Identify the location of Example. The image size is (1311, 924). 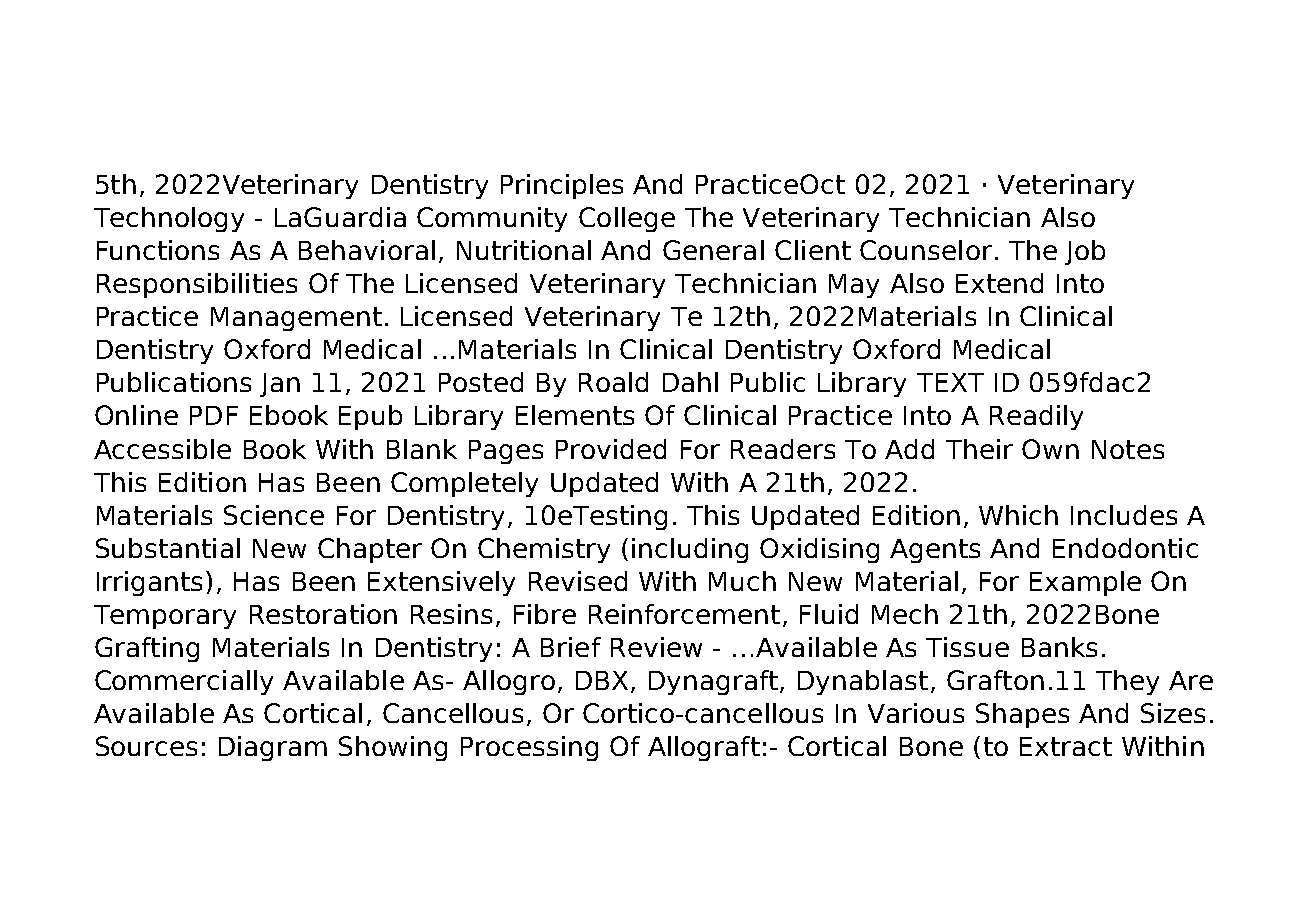
(1085, 583).
